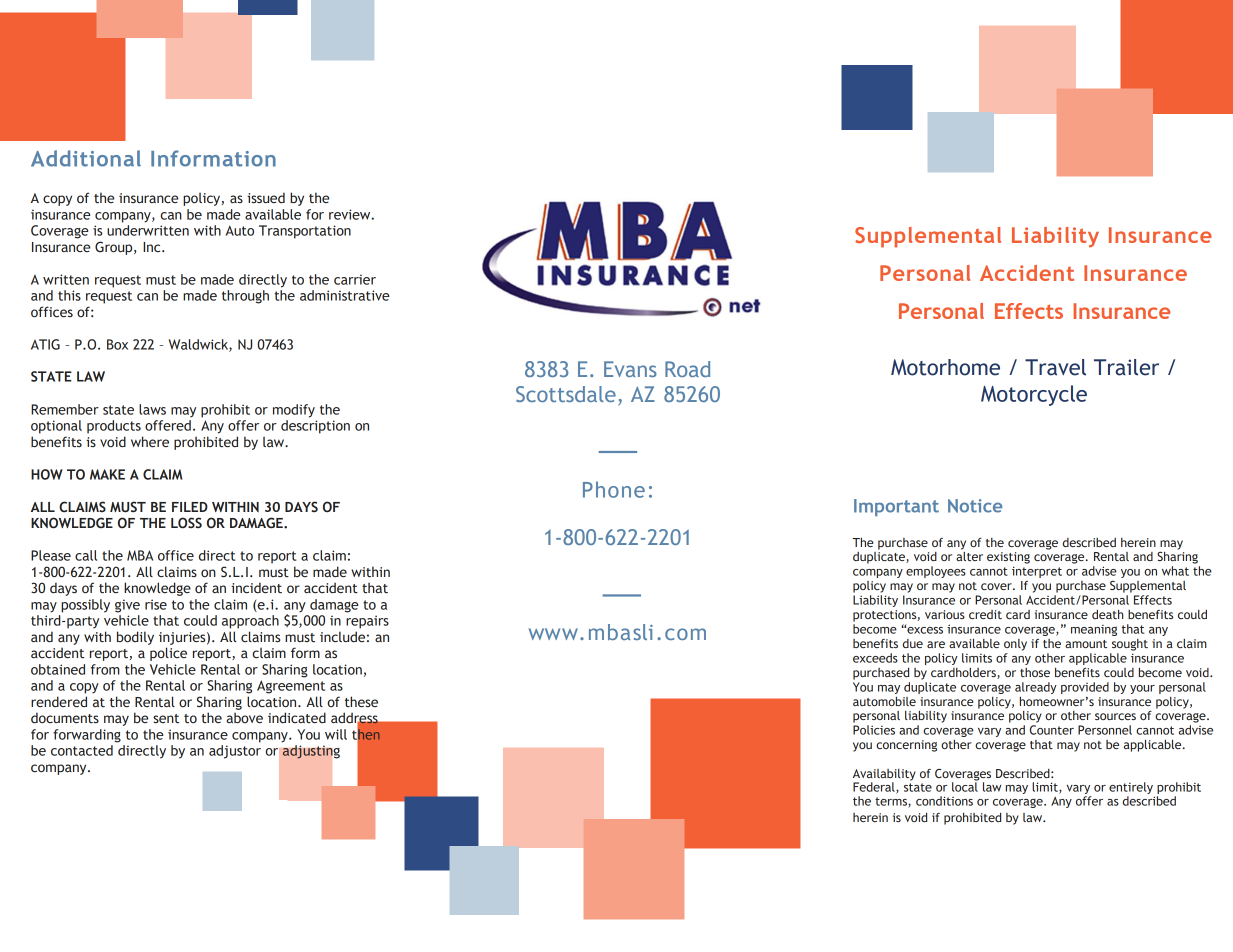 The width and height of the screenshot is (1233, 952). I want to click on Federal, so click(875, 788).
